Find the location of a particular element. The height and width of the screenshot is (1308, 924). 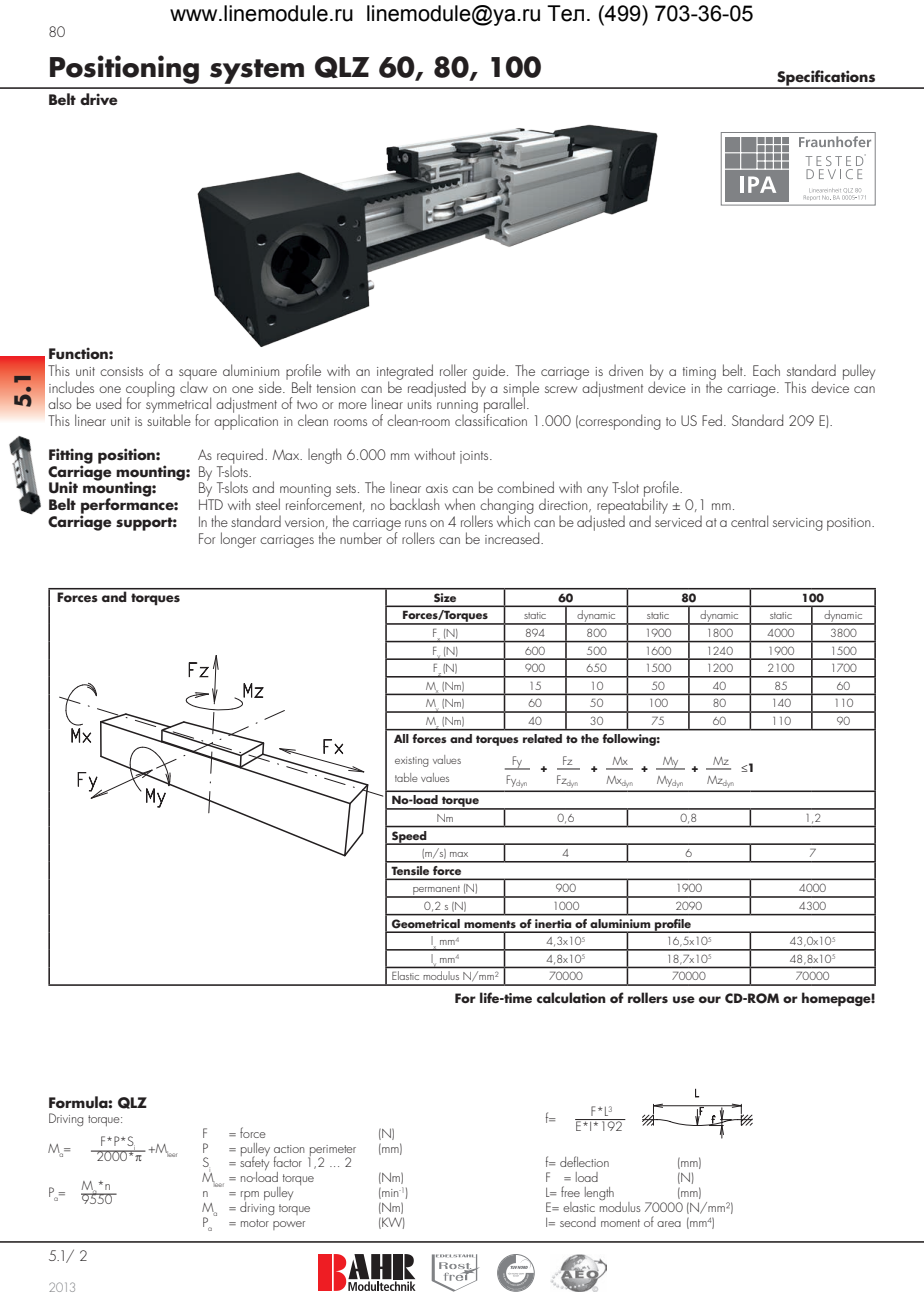

Specifications is located at coordinates (826, 79).
